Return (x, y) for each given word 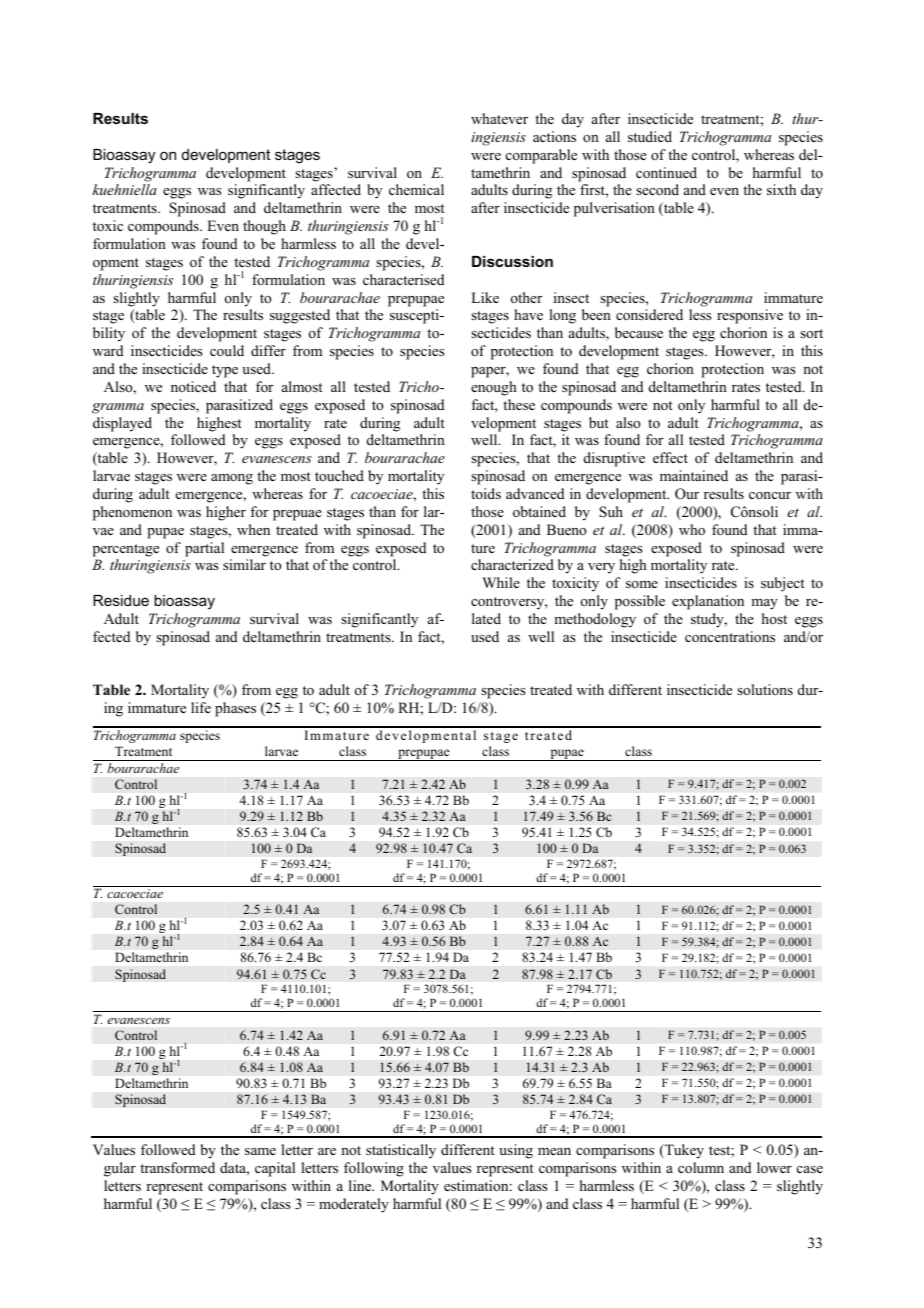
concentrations (730, 637)
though (264, 227)
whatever (499, 118)
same (260, 1151)
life (201, 707)
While (501, 582)
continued (666, 173)
